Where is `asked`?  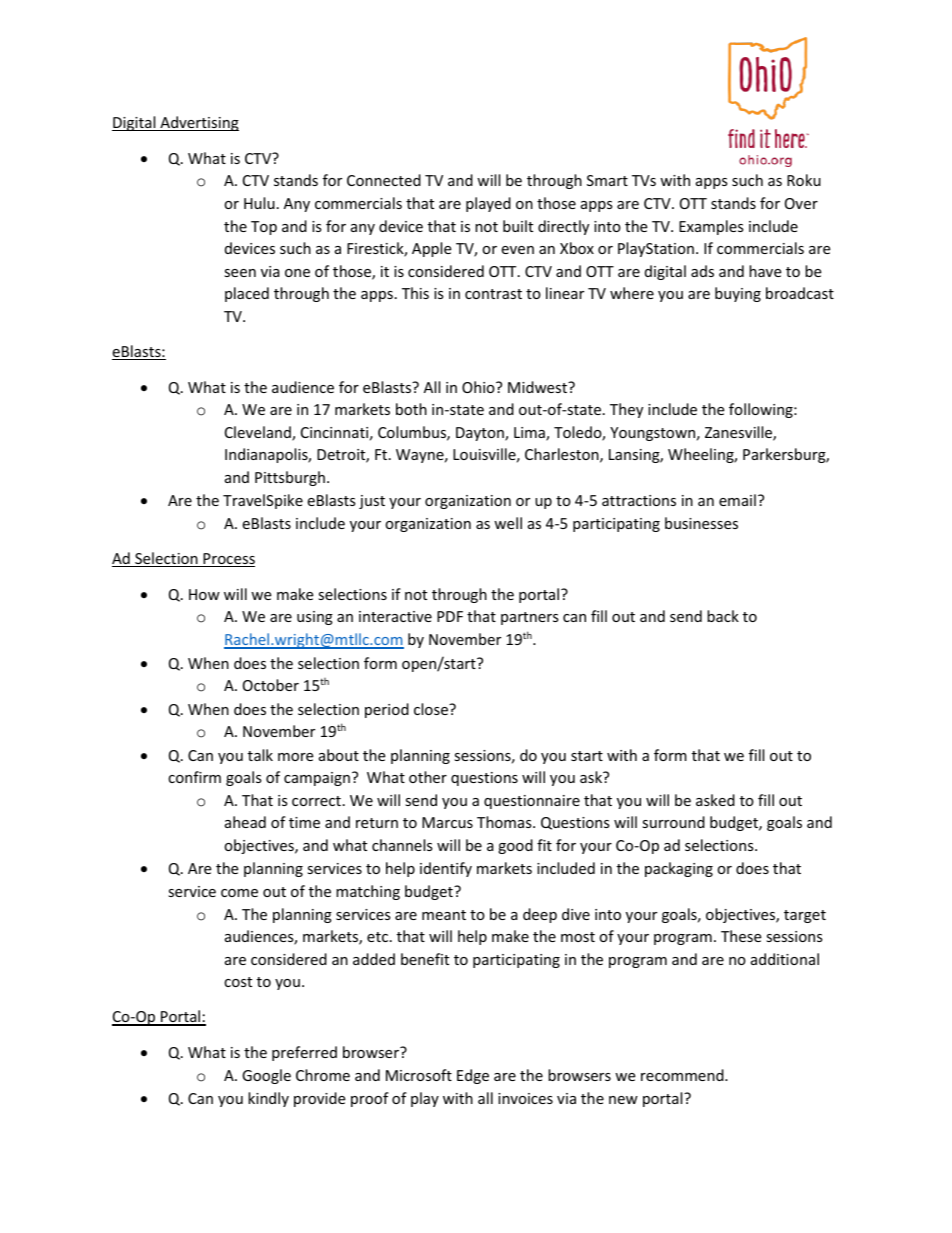
asked is located at coordinates (715, 800).
